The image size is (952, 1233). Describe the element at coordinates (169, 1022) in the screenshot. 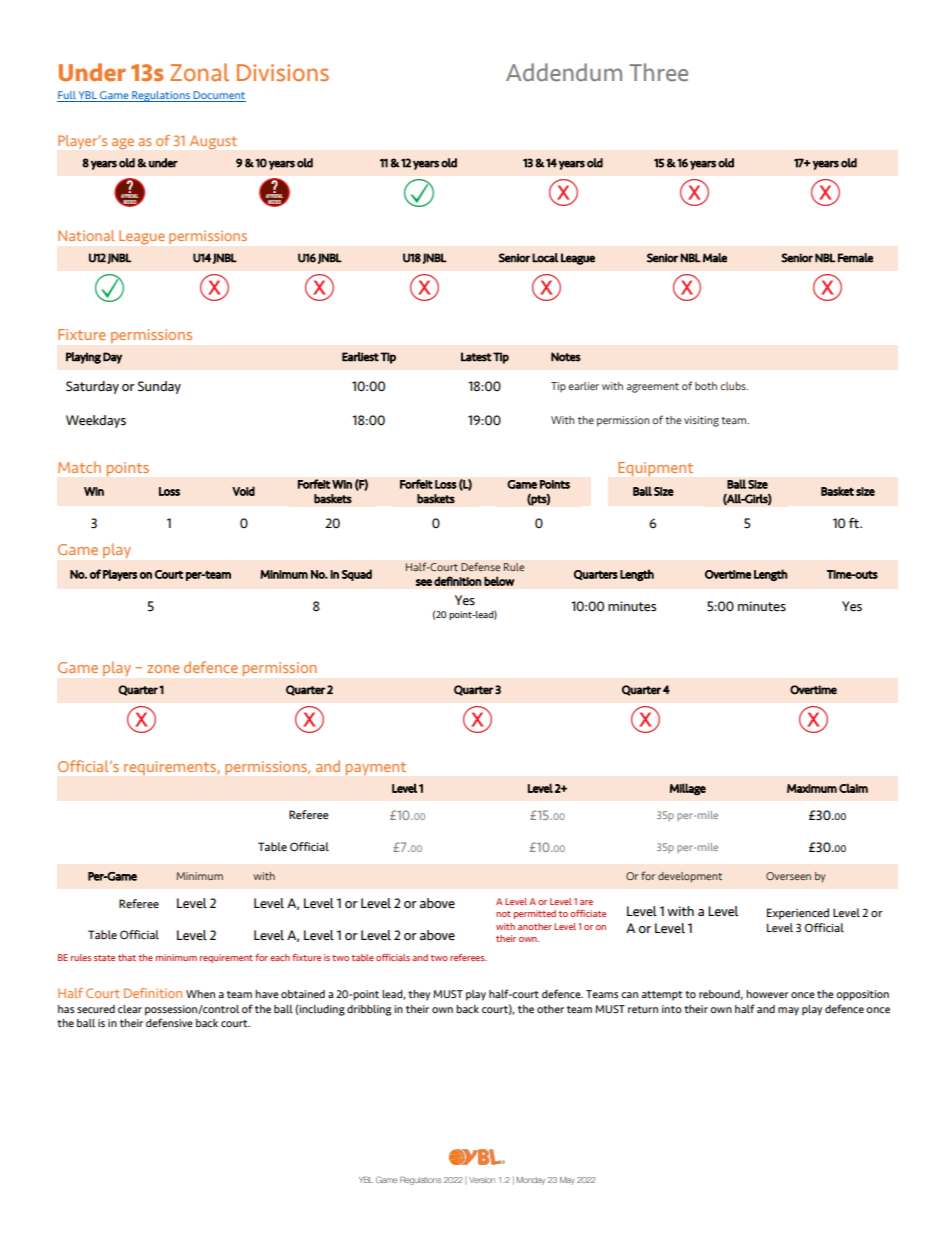

I see `defensive` at that location.
